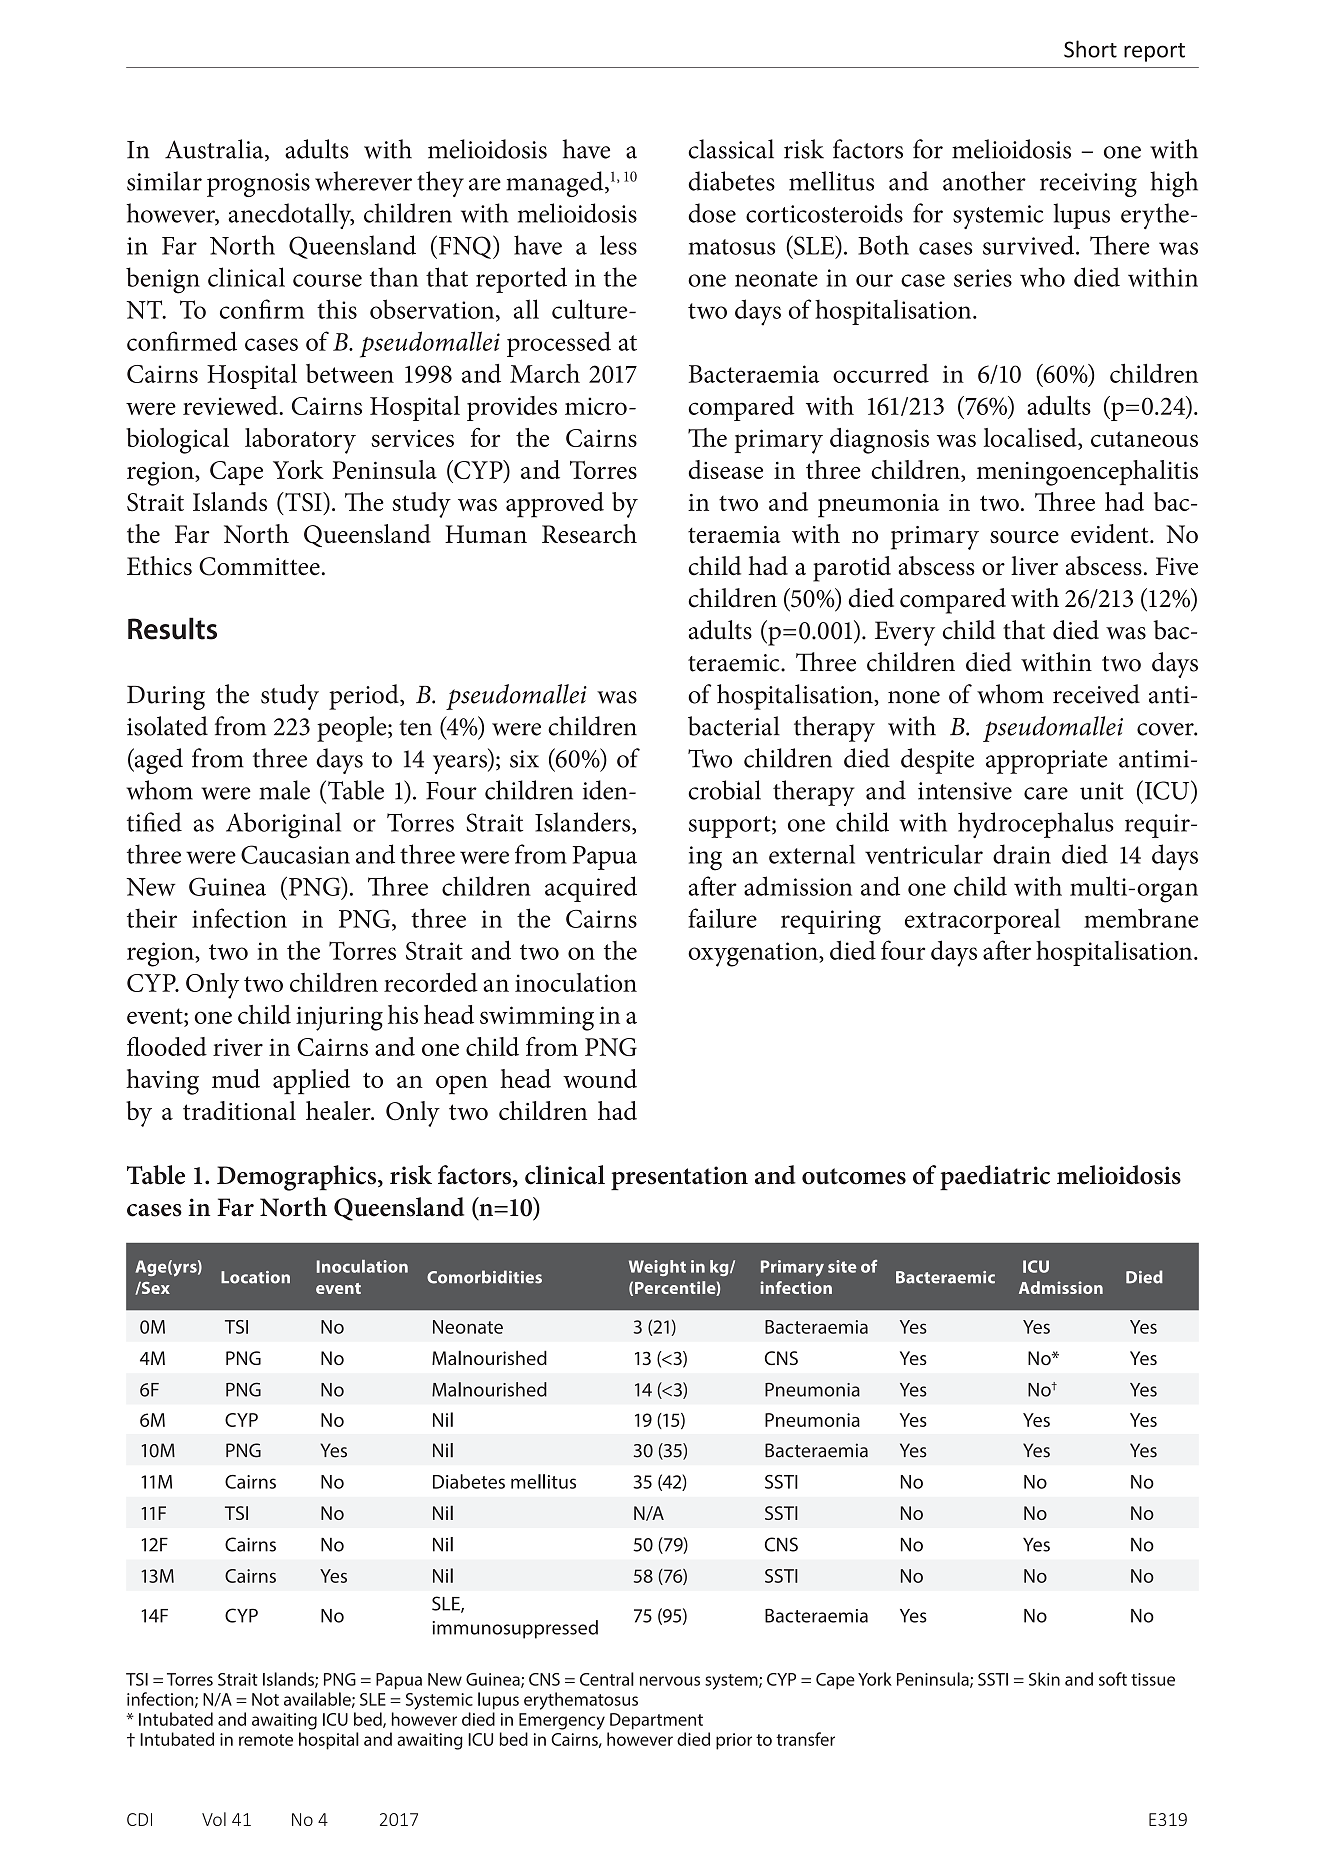 This document has height=1874, width=1325. Describe the element at coordinates (995, 1177) in the document. I see `paediatric` at that location.
